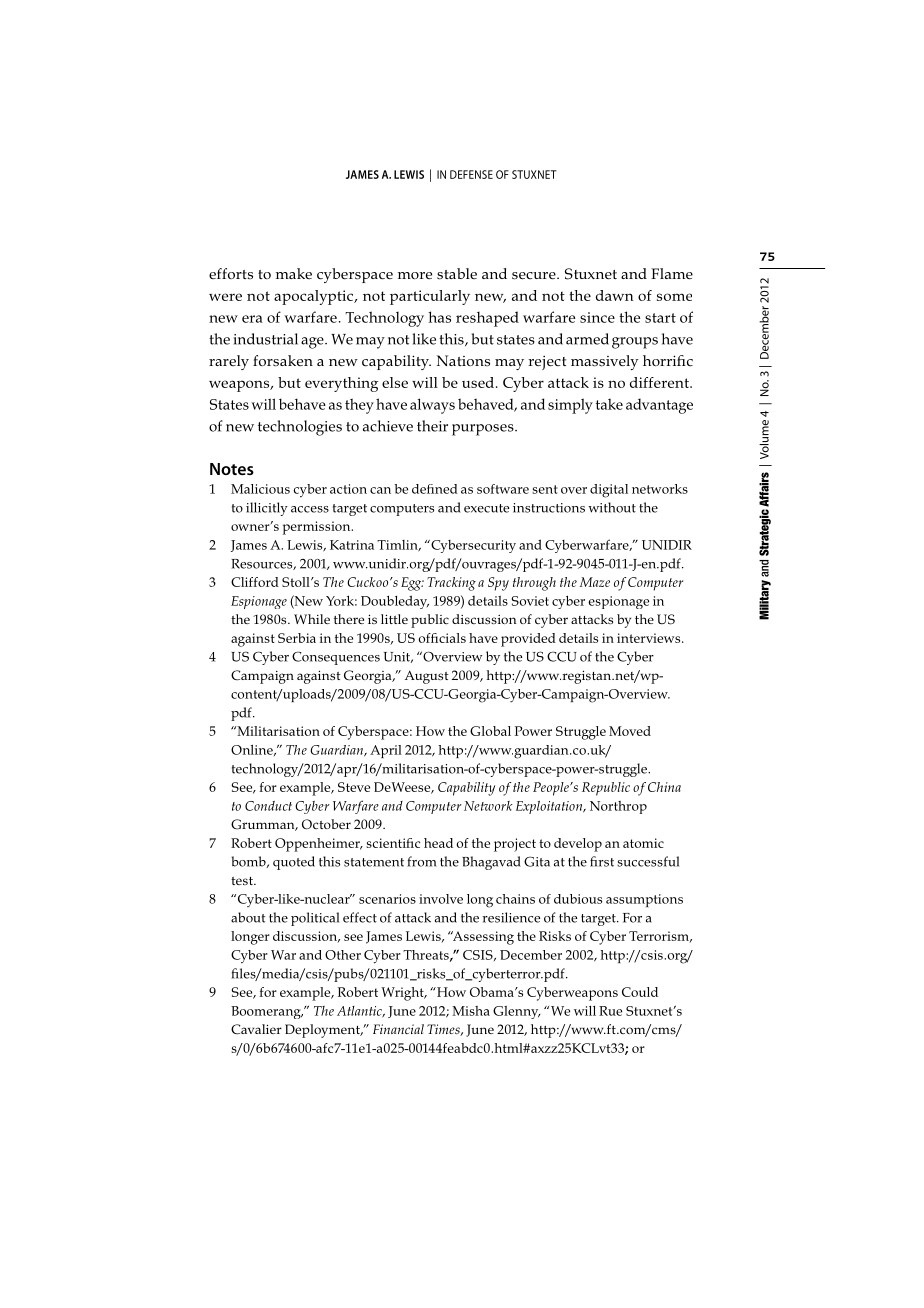  Describe the element at coordinates (595, 582) in the screenshot. I see `Maze` at that location.
